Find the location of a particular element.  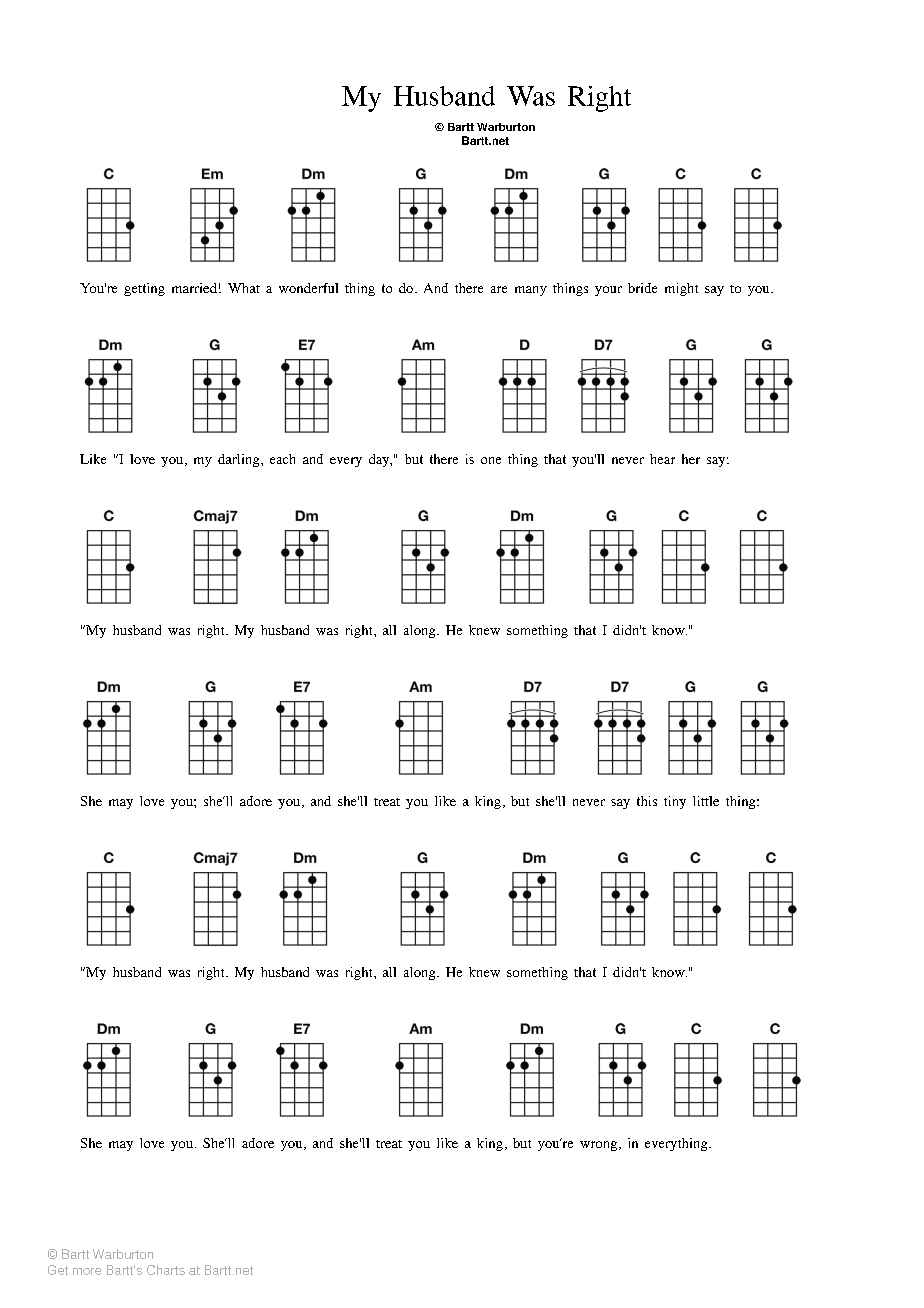

tiny is located at coordinates (675, 802).
